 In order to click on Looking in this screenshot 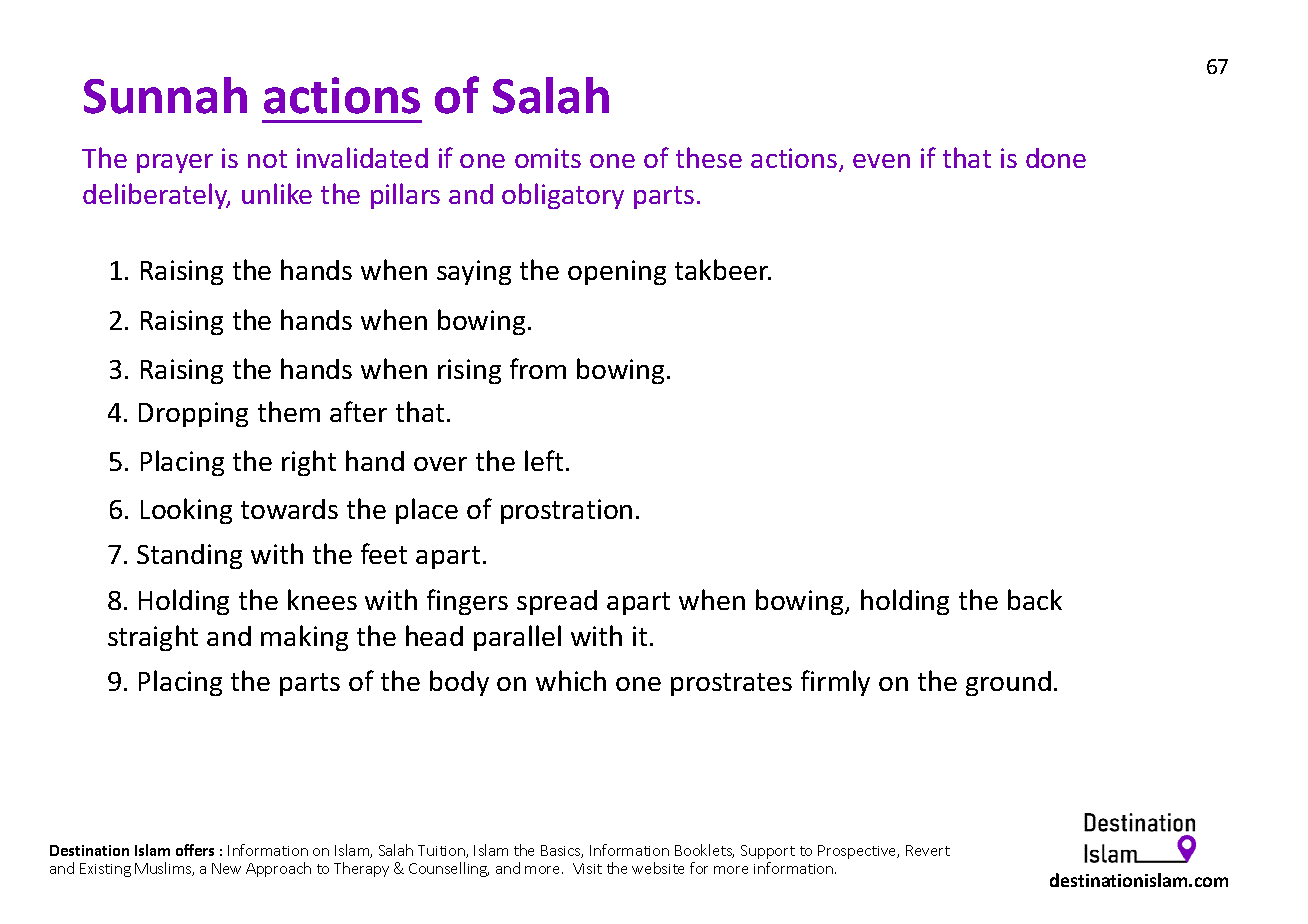, I will do `click(186, 511)`.
